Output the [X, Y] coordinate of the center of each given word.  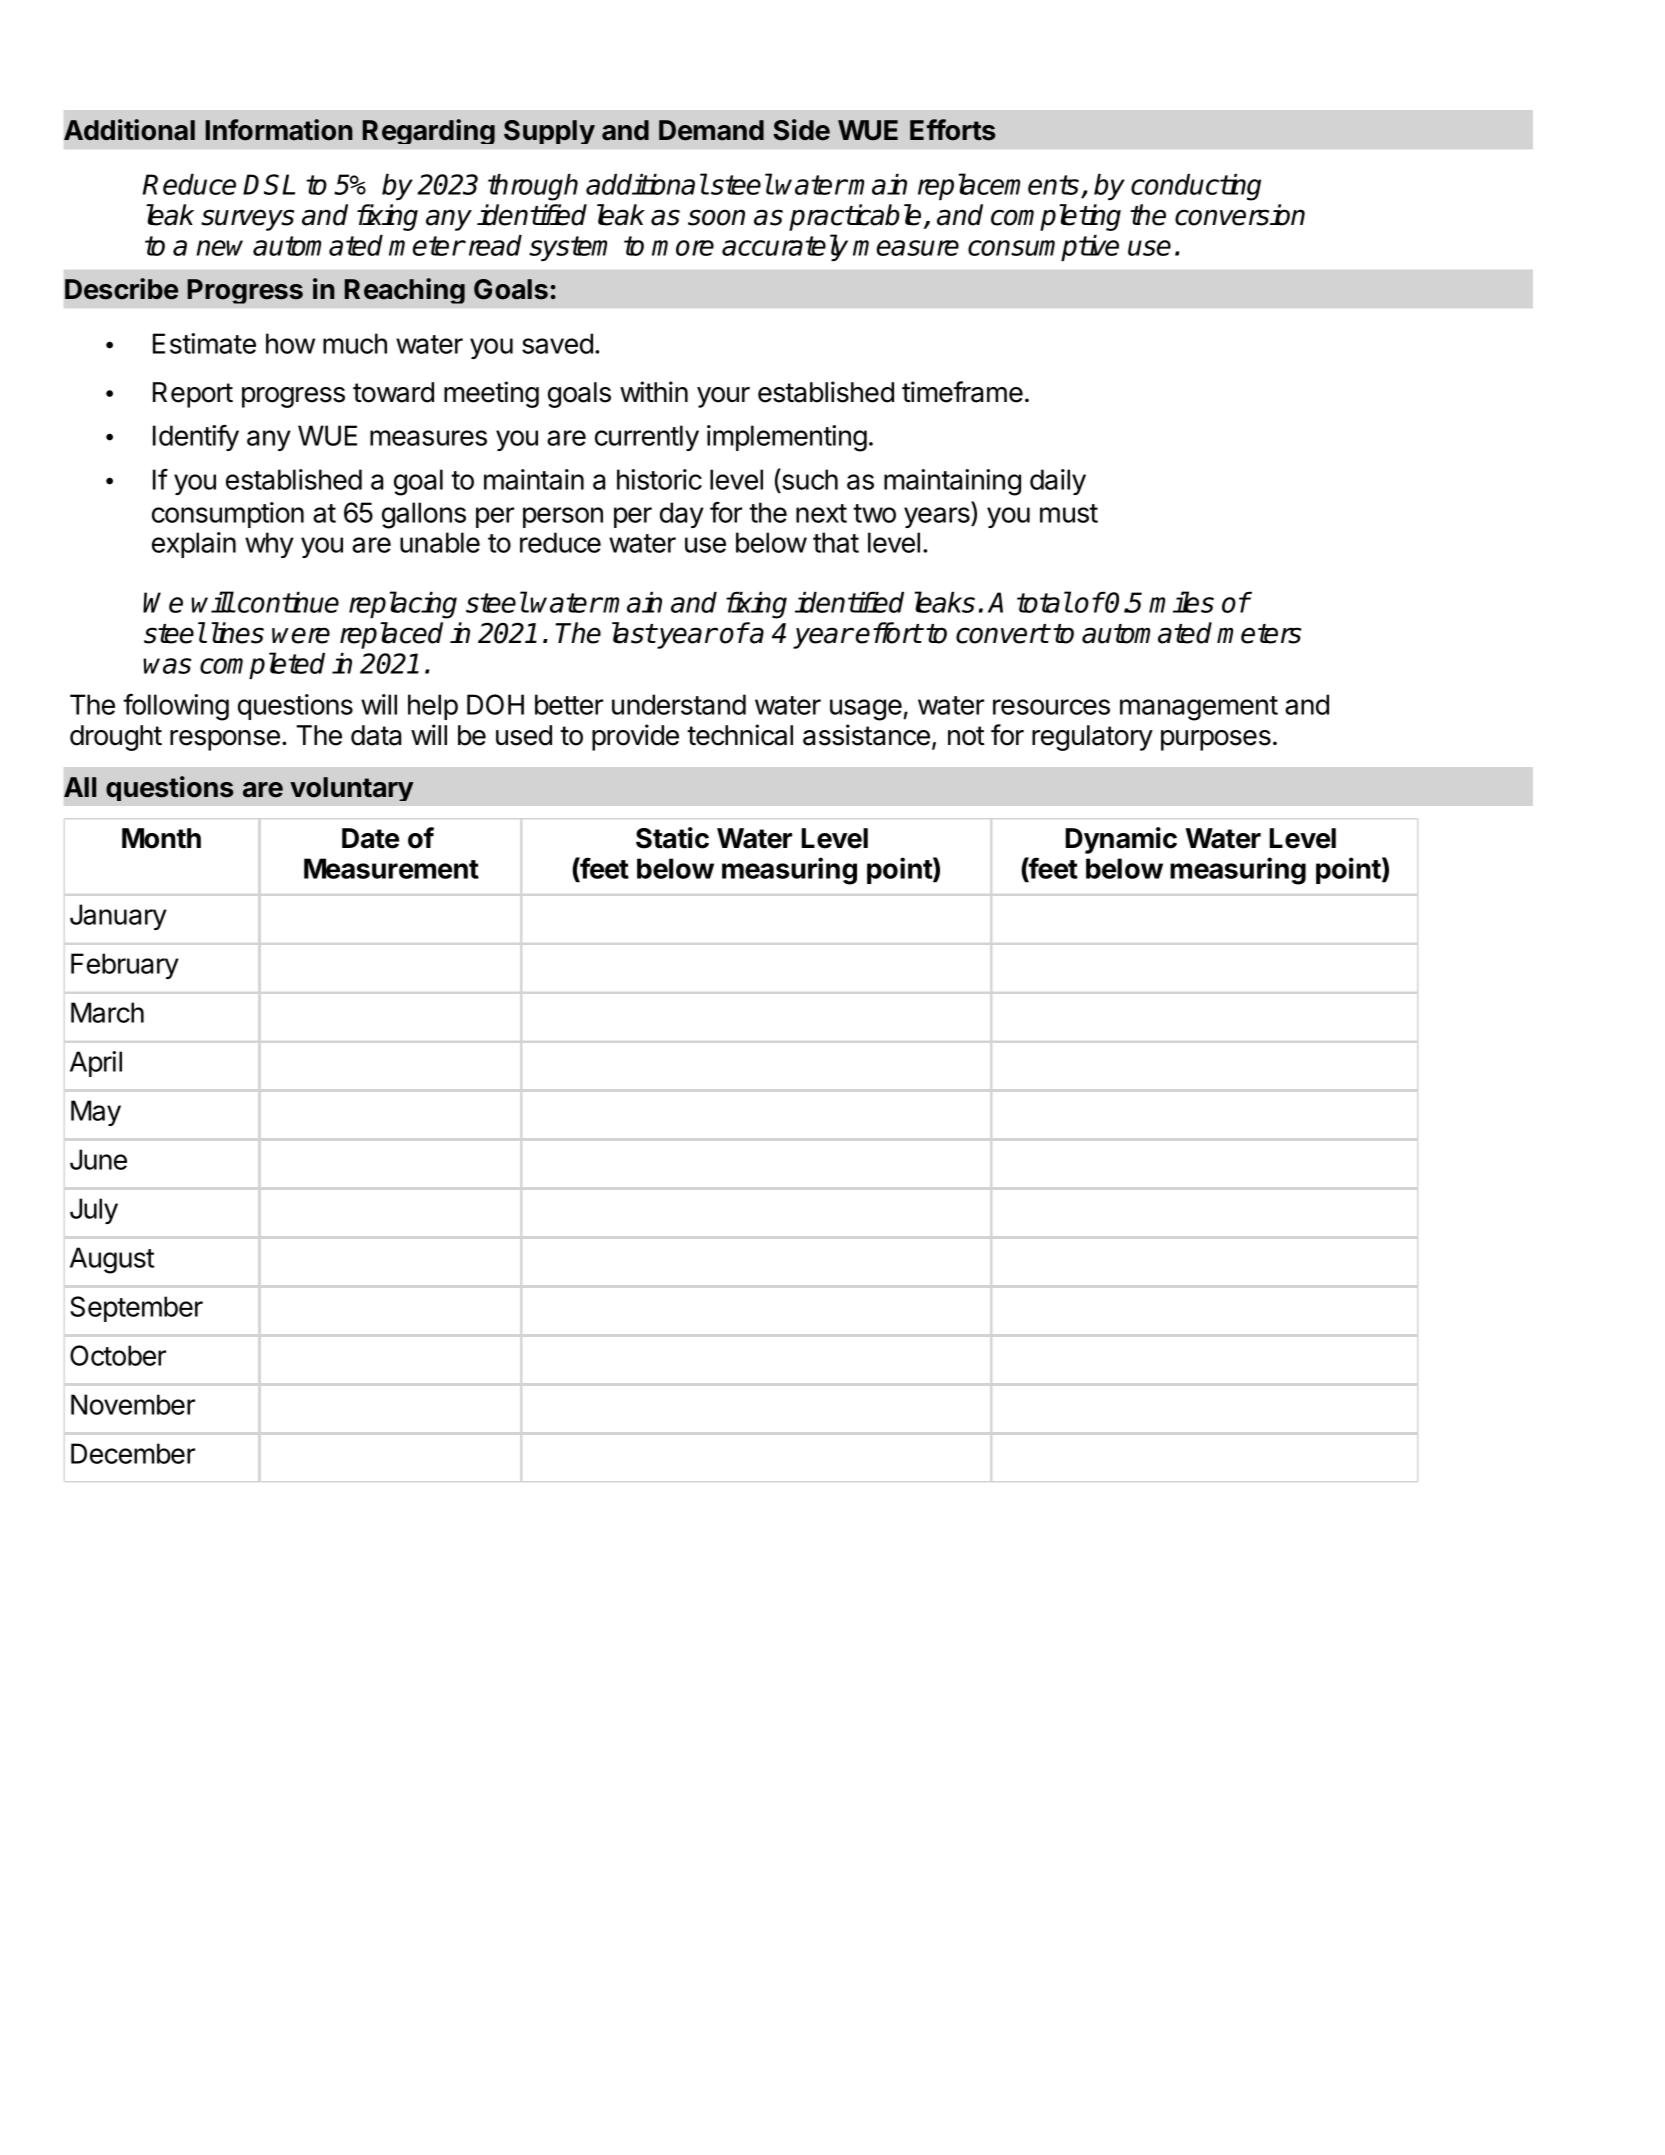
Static [672, 838]
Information [279, 130]
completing [1056, 217]
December [133, 1453]
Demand [711, 130]
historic [659, 479]
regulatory [1092, 738]
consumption [228, 515]
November [133, 1404]
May [96, 1113]
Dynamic [1121, 840]
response [225, 740]
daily [1058, 482]
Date [370, 838]
